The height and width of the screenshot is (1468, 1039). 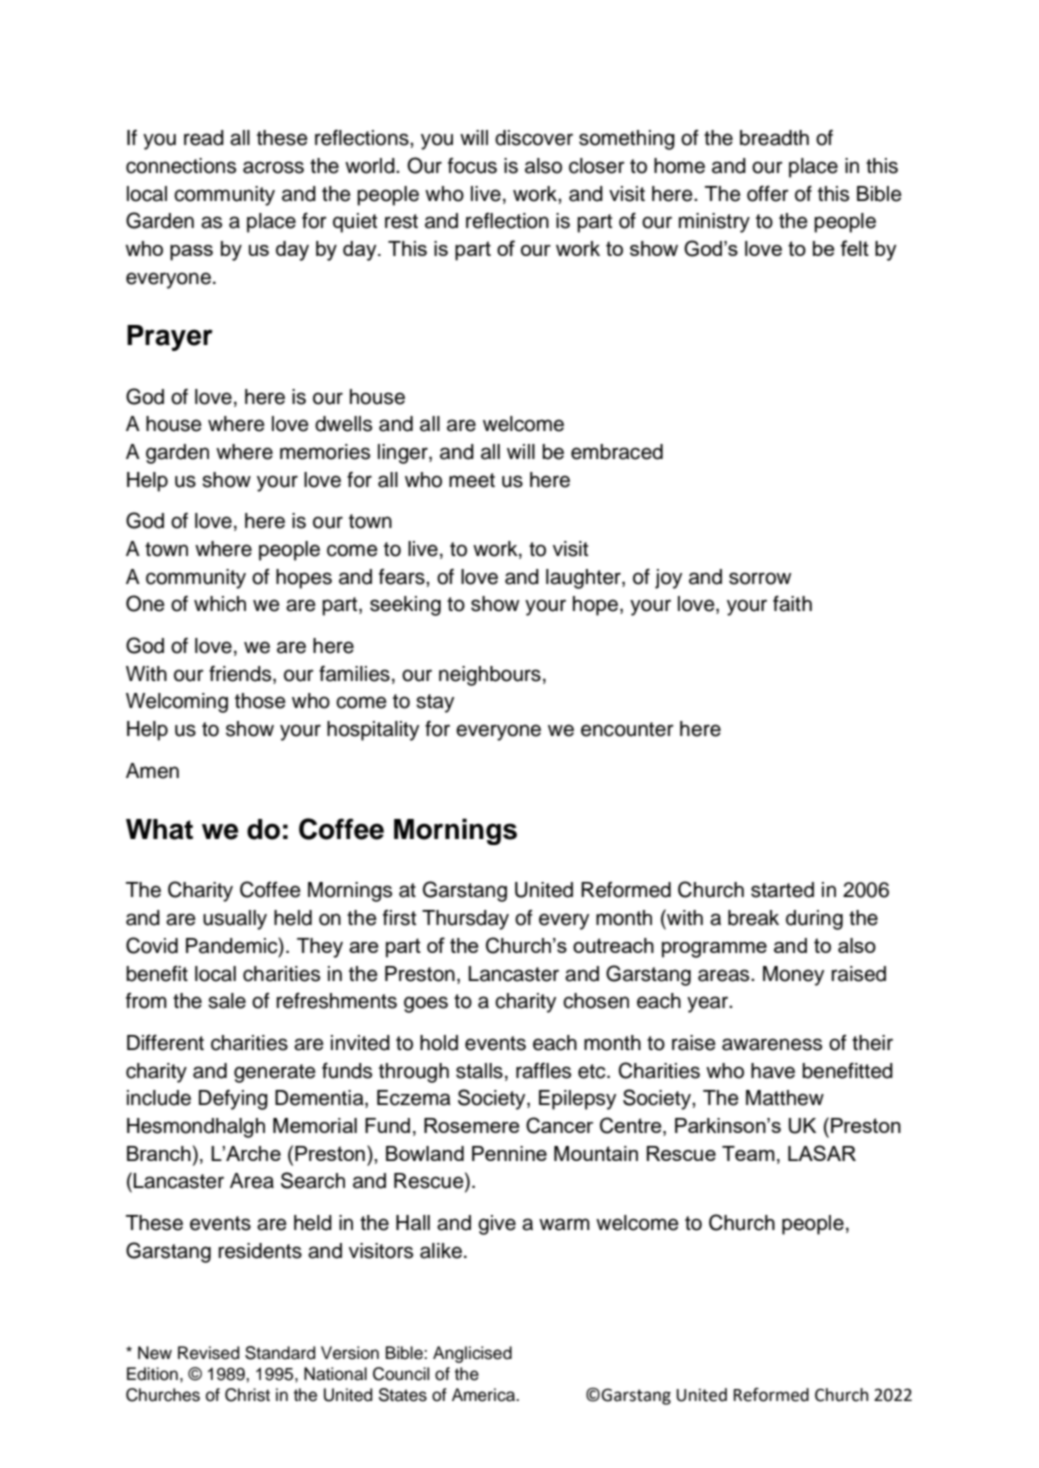 I want to click on across, so click(x=273, y=167).
